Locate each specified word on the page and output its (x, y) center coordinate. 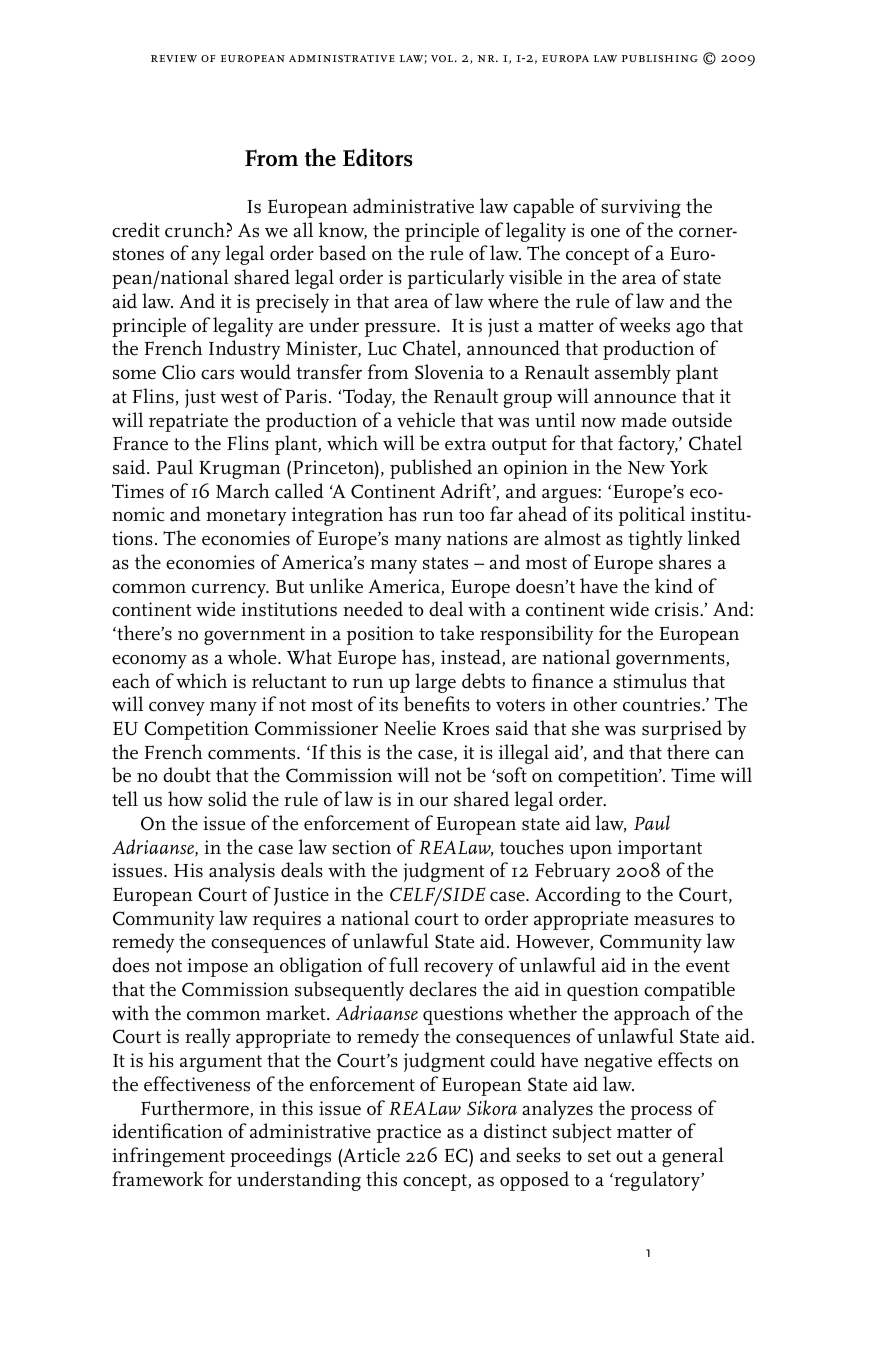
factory (648, 445)
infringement (168, 1157)
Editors (378, 157)
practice (409, 1133)
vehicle (426, 420)
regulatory (657, 1181)
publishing (660, 58)
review (174, 58)
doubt (187, 775)
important (660, 849)
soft (510, 775)
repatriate (188, 422)
